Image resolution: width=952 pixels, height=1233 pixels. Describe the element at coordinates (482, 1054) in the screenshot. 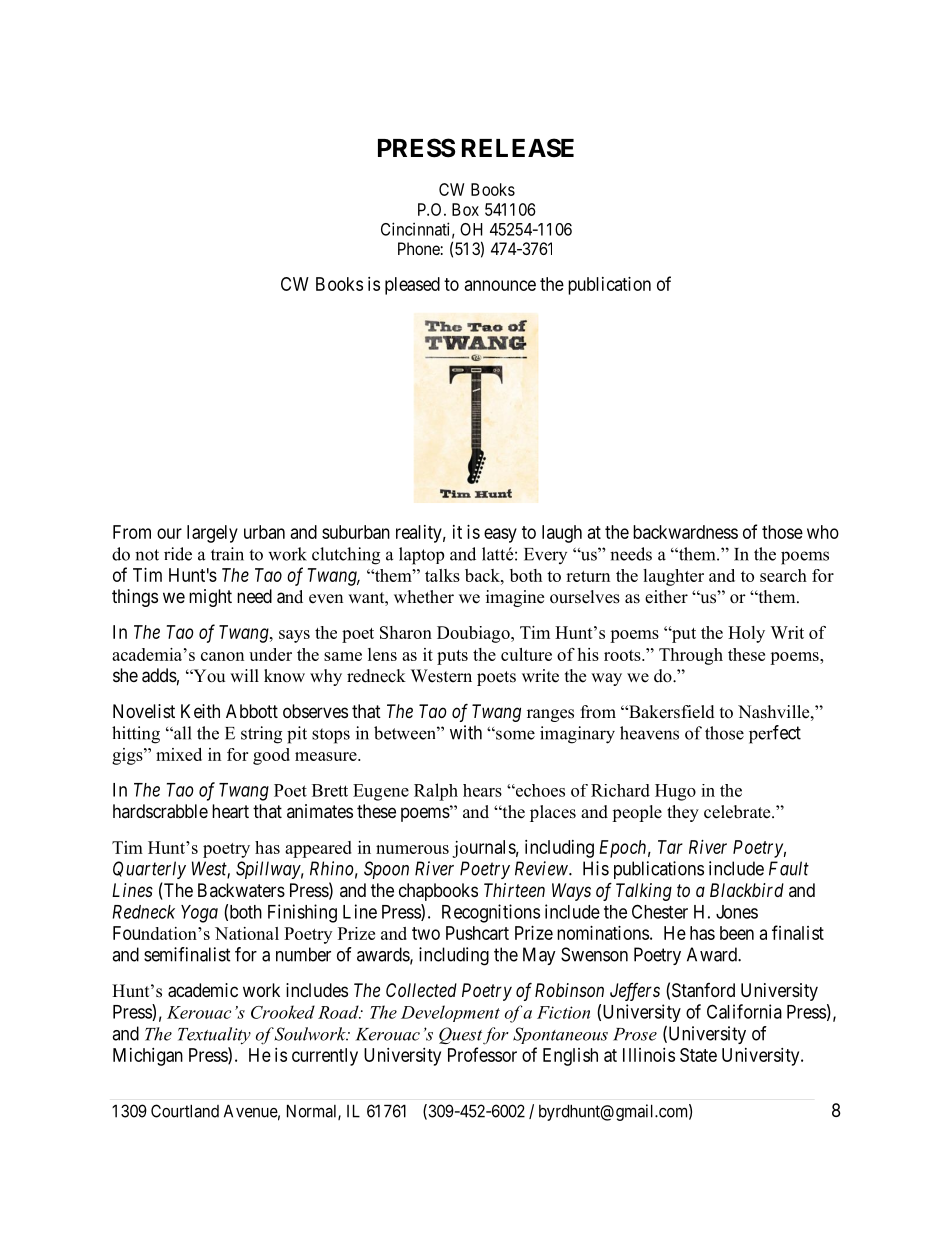

I see `Professor` at that location.
